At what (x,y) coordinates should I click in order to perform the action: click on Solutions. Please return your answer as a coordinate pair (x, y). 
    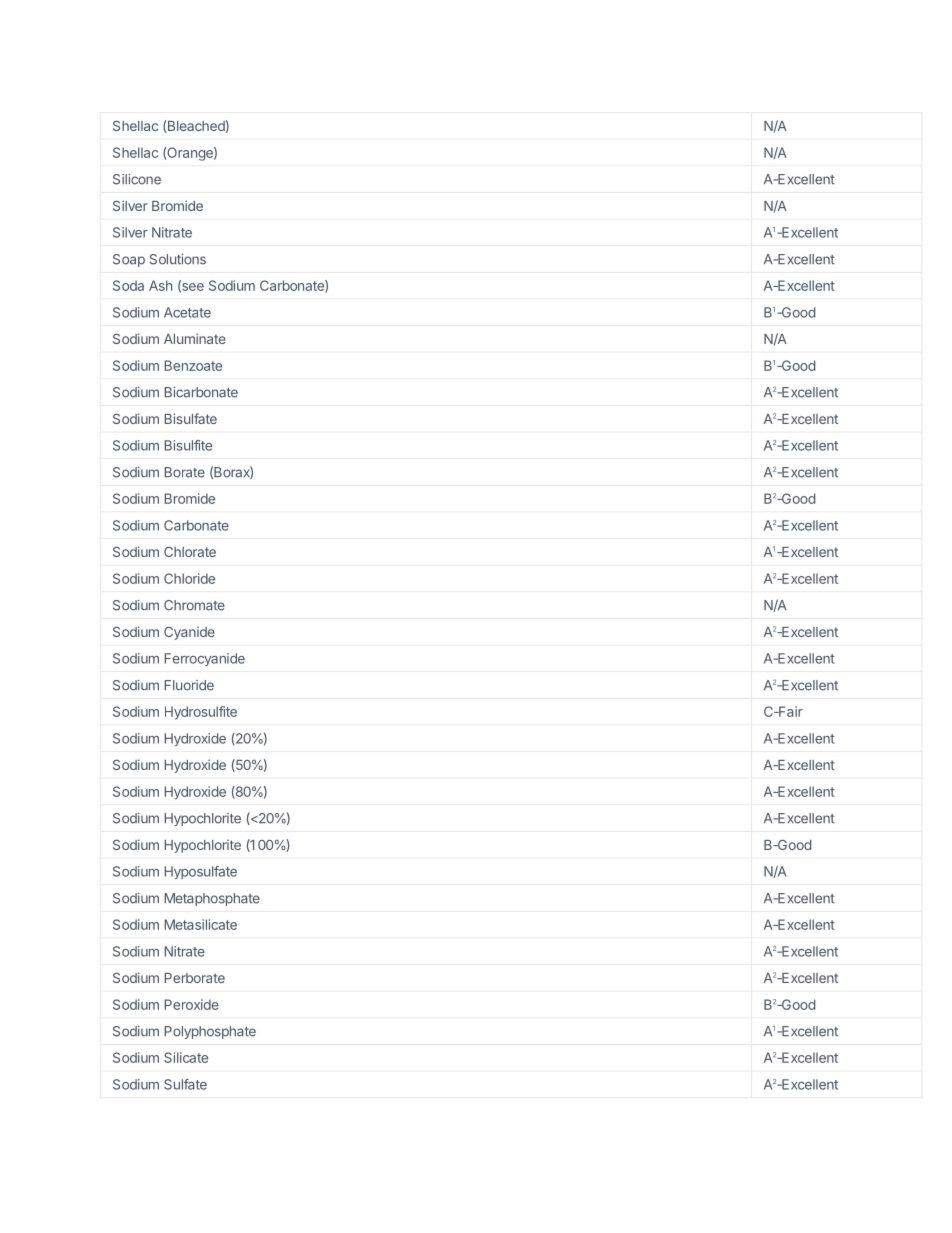
    Looking at the image, I should click on (178, 259).
